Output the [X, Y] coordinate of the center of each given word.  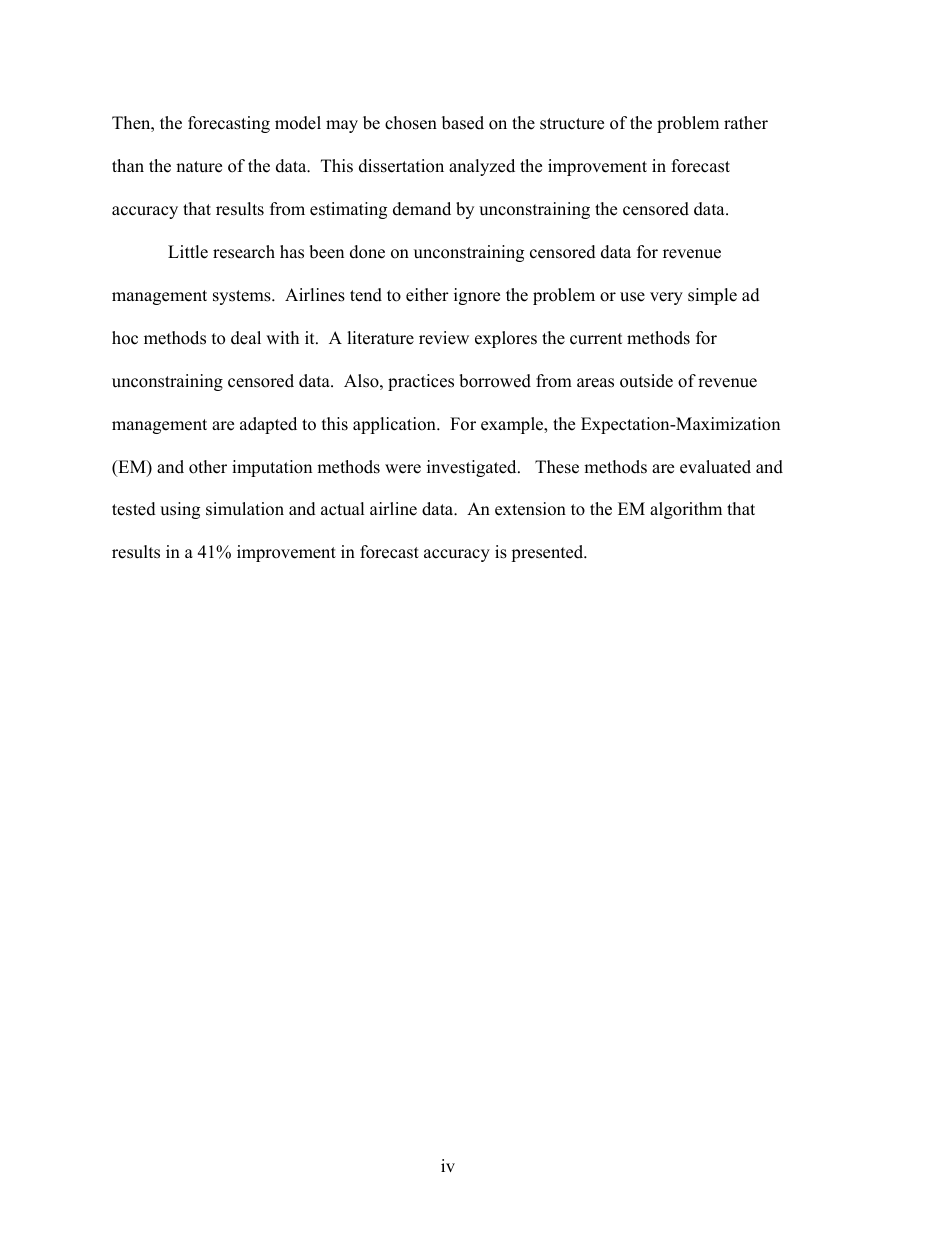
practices [421, 382]
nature [199, 167]
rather [746, 123]
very [666, 298]
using [180, 510]
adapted [268, 425]
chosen [411, 123]
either [427, 295]
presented [548, 553]
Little [188, 252]
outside [646, 381]
